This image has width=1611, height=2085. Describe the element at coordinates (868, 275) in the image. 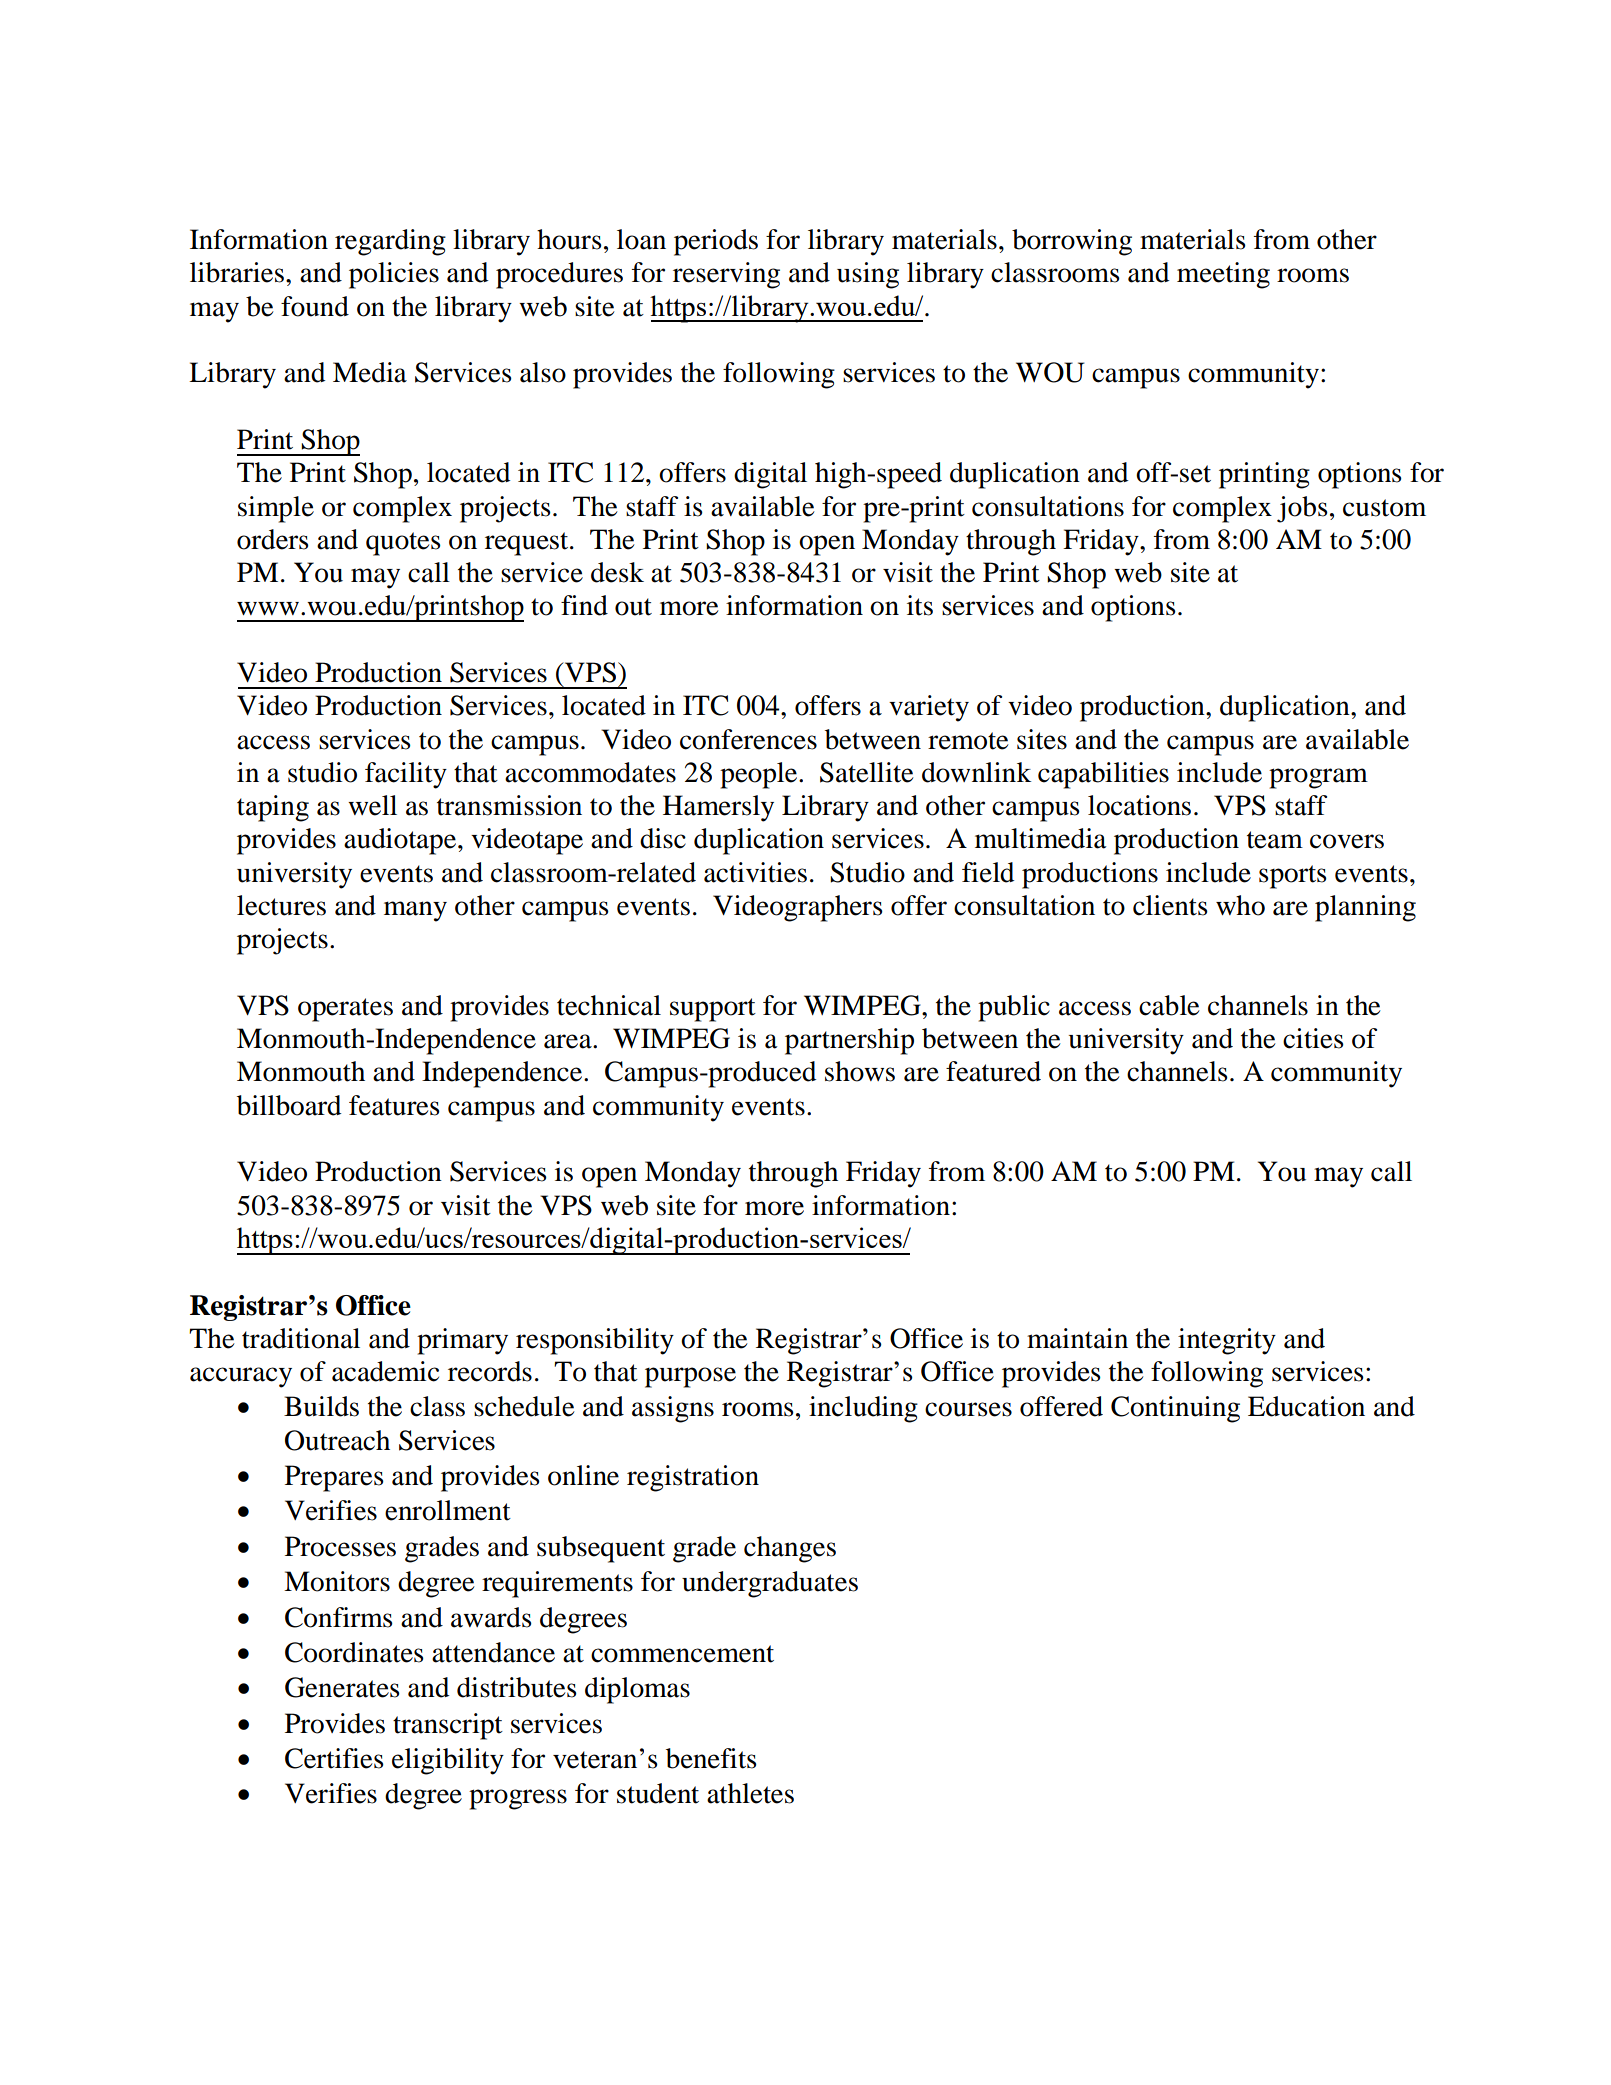

I see `using` at that location.
